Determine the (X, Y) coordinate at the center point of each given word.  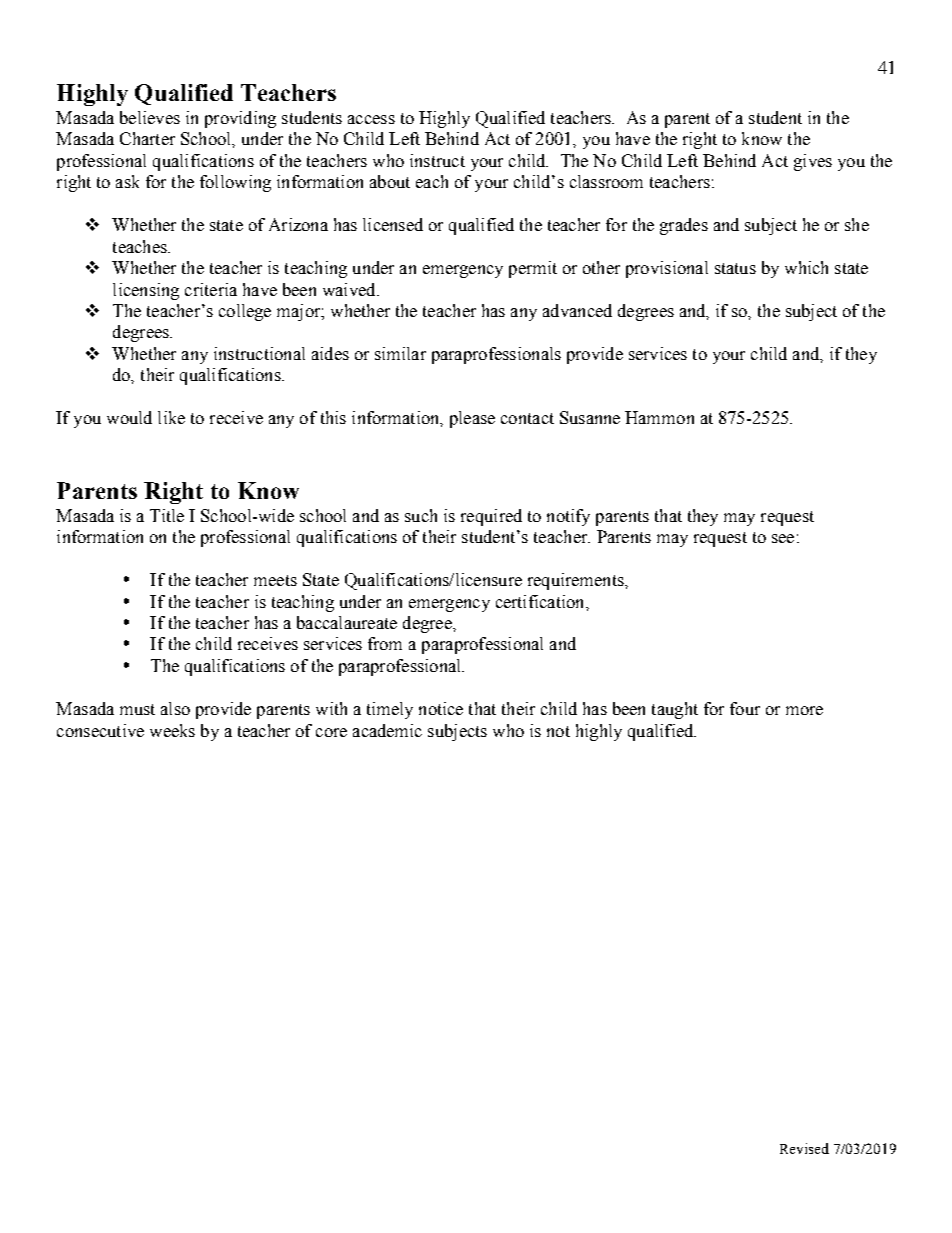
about (390, 181)
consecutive (100, 730)
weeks (172, 730)
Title (167, 515)
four (745, 708)
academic (387, 730)
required (491, 517)
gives (813, 162)
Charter (147, 138)
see (783, 538)
